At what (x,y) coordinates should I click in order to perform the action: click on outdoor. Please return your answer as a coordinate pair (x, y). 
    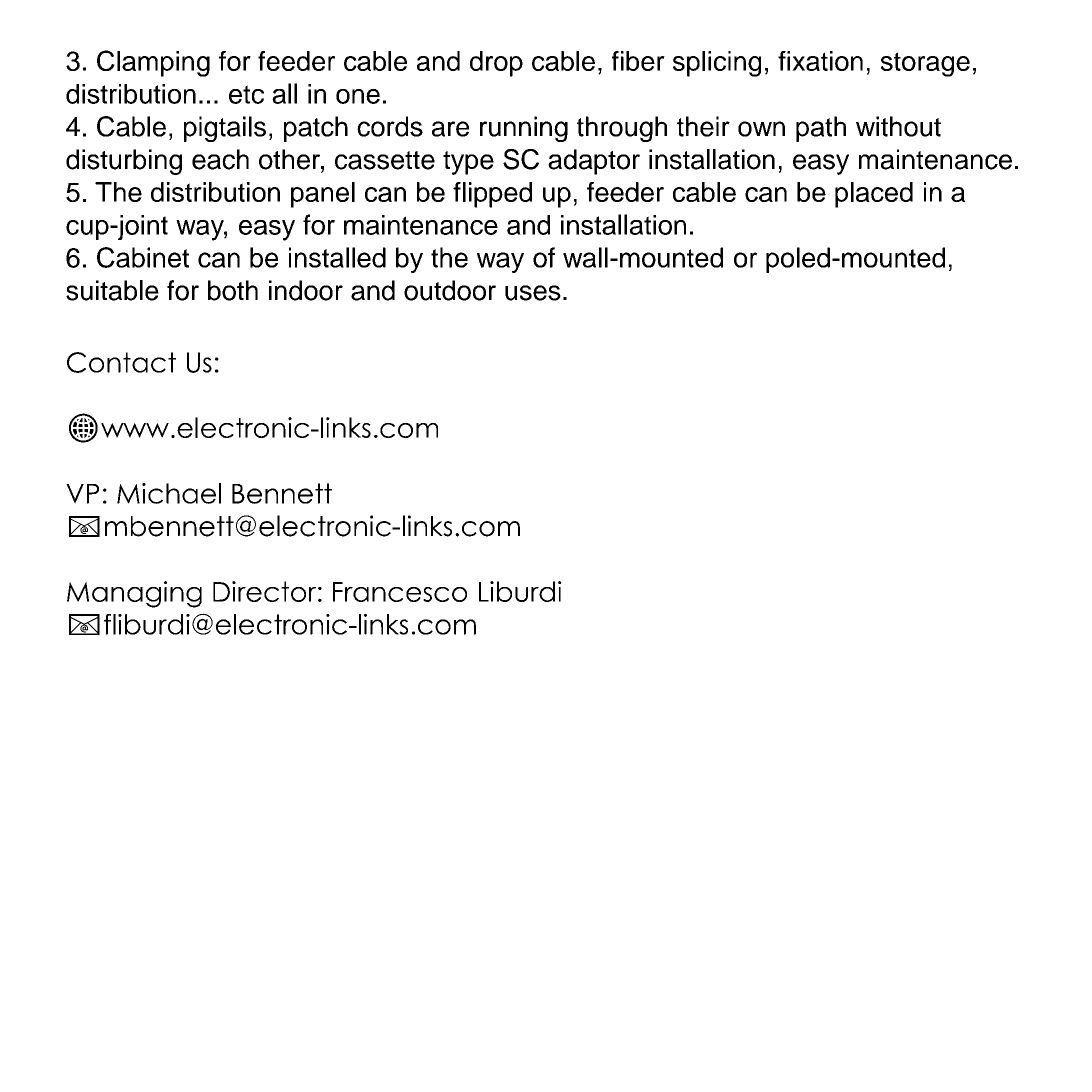
    Looking at the image, I should click on (450, 290).
